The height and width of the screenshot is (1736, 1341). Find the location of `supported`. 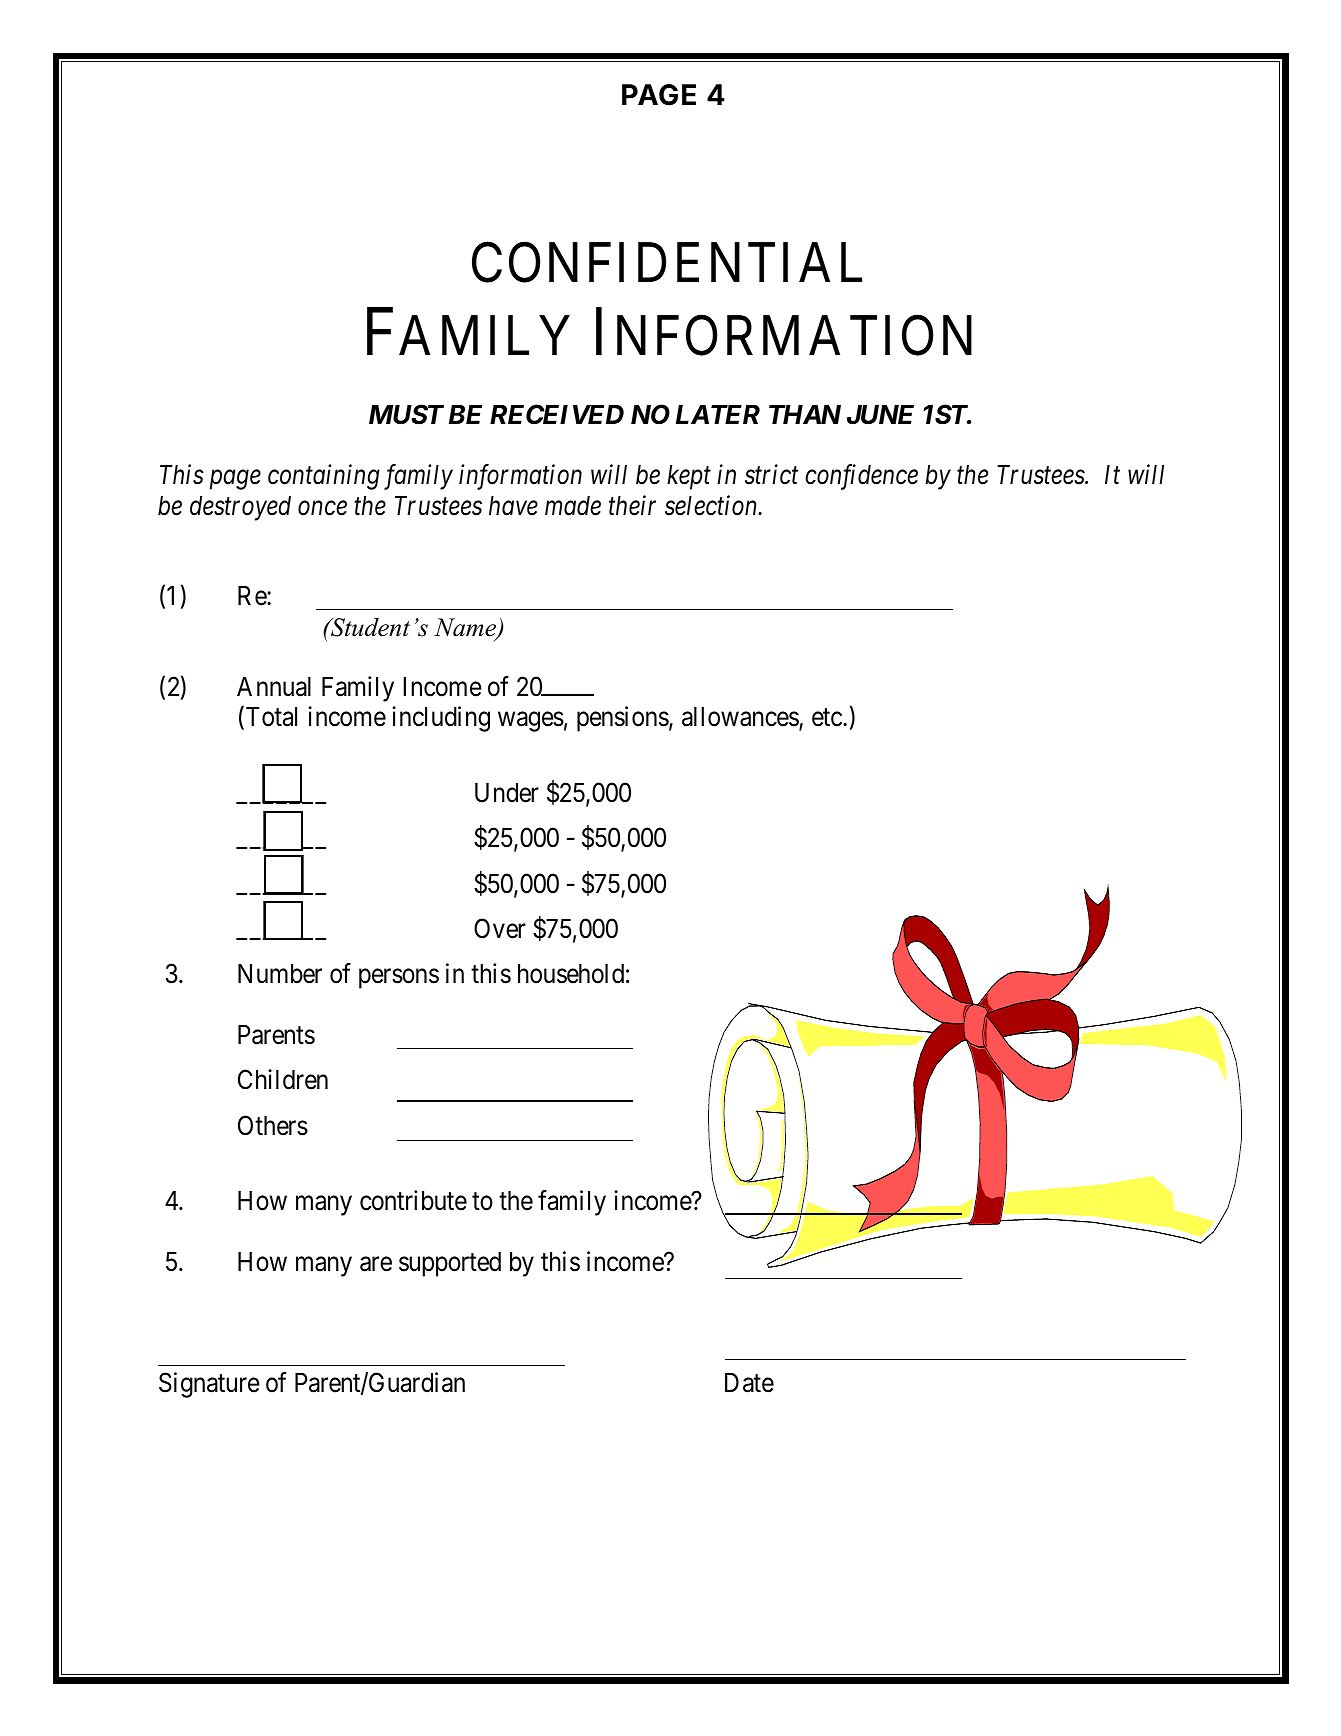

supported is located at coordinates (450, 1264).
